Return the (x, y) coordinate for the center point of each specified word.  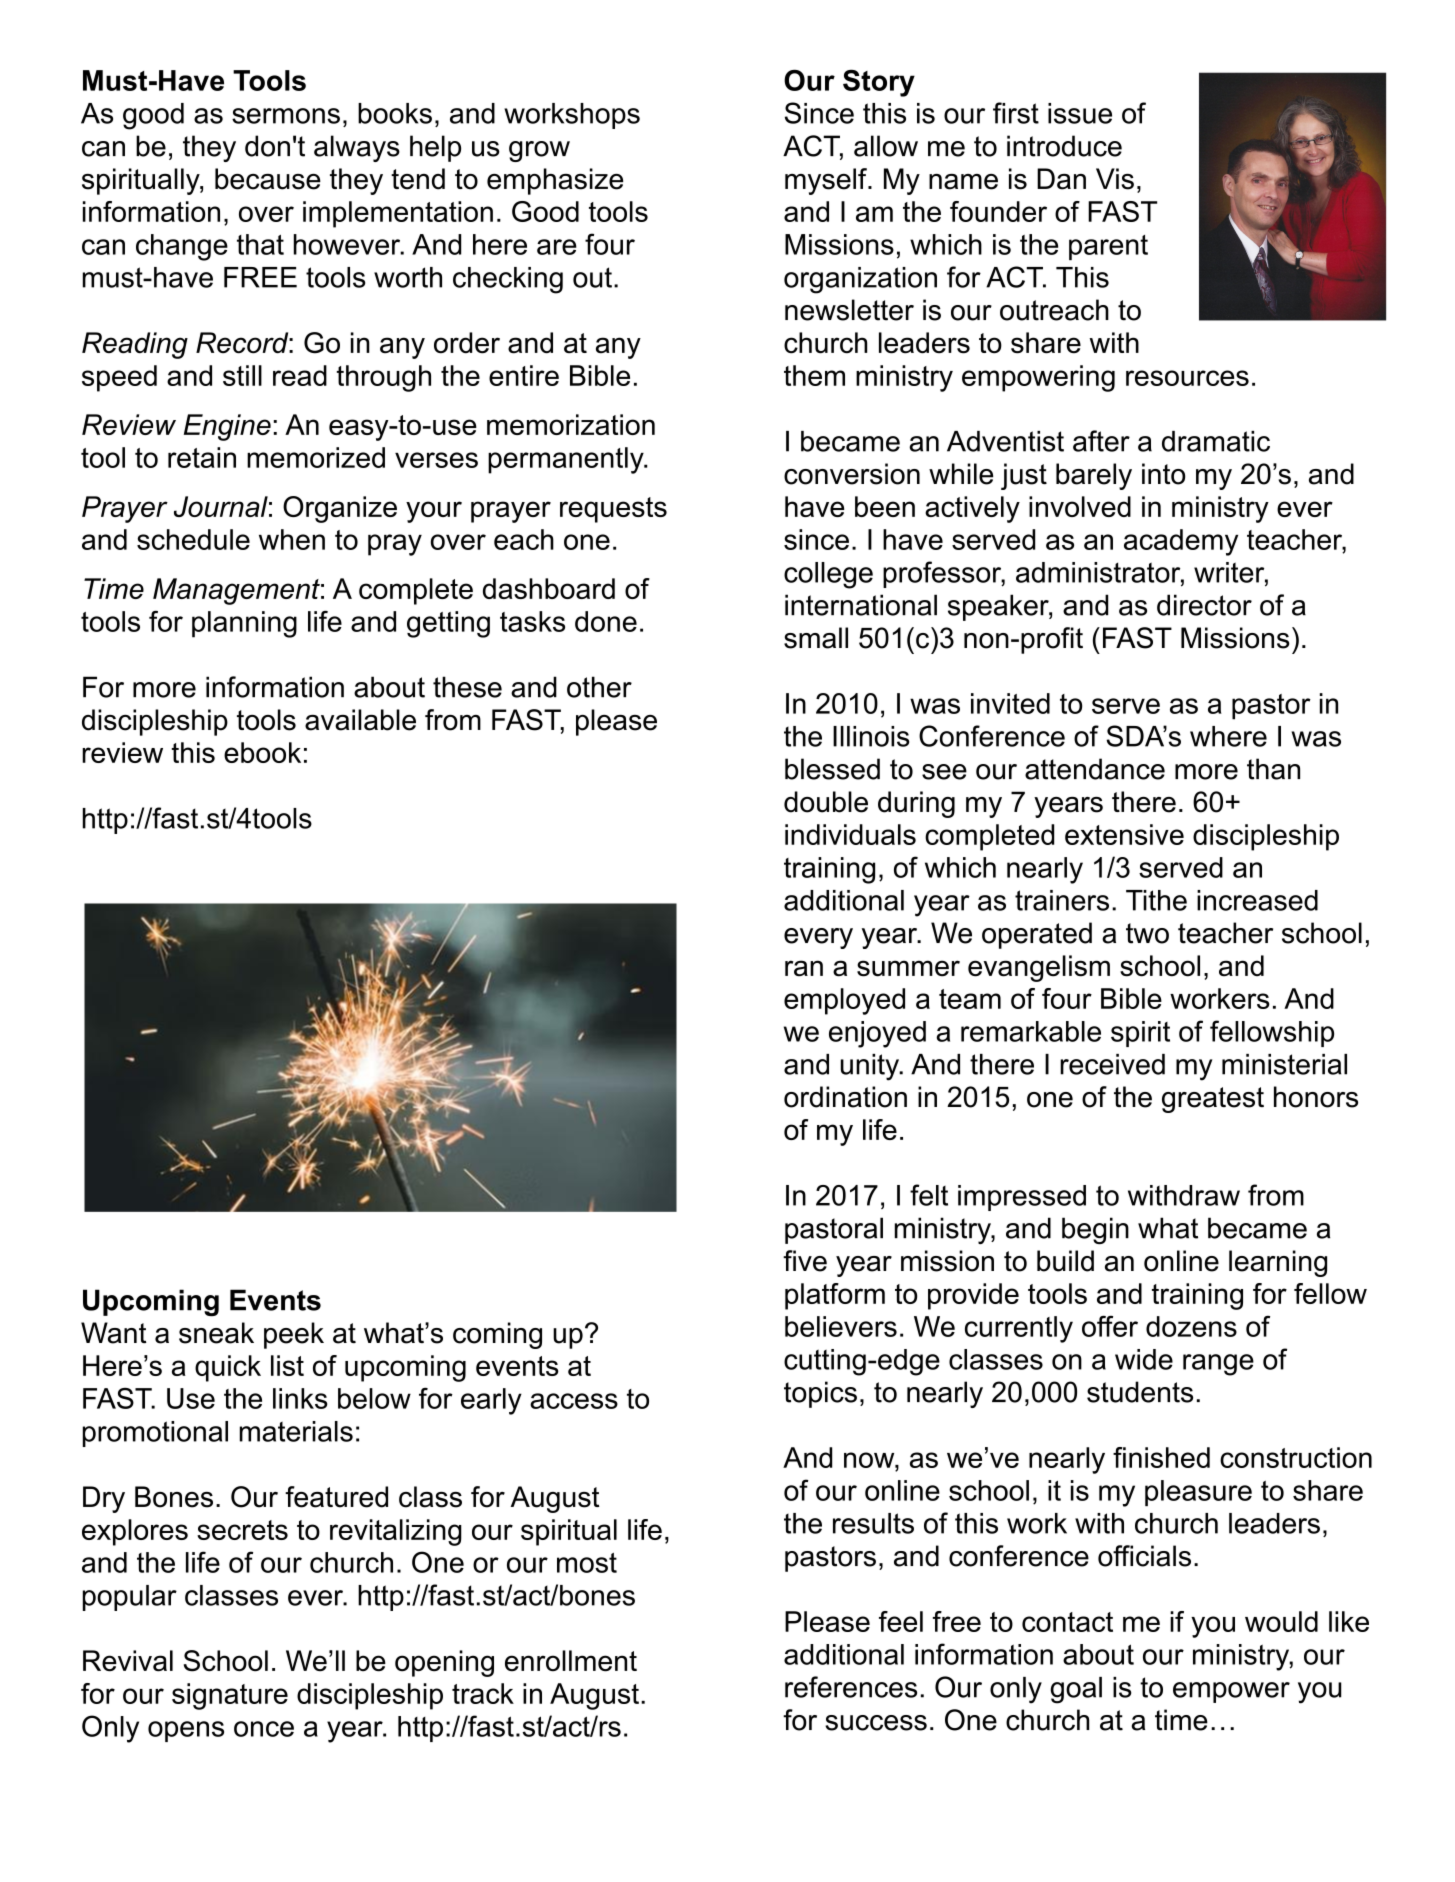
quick (228, 1368)
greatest (1213, 1100)
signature (230, 1696)
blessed (832, 769)
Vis (1115, 179)
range (1218, 1365)
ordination (845, 1097)
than (1273, 769)
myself (827, 181)
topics (820, 1394)
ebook (262, 752)
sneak (216, 1333)
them (814, 375)
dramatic (1216, 441)
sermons (286, 116)
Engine (227, 427)
